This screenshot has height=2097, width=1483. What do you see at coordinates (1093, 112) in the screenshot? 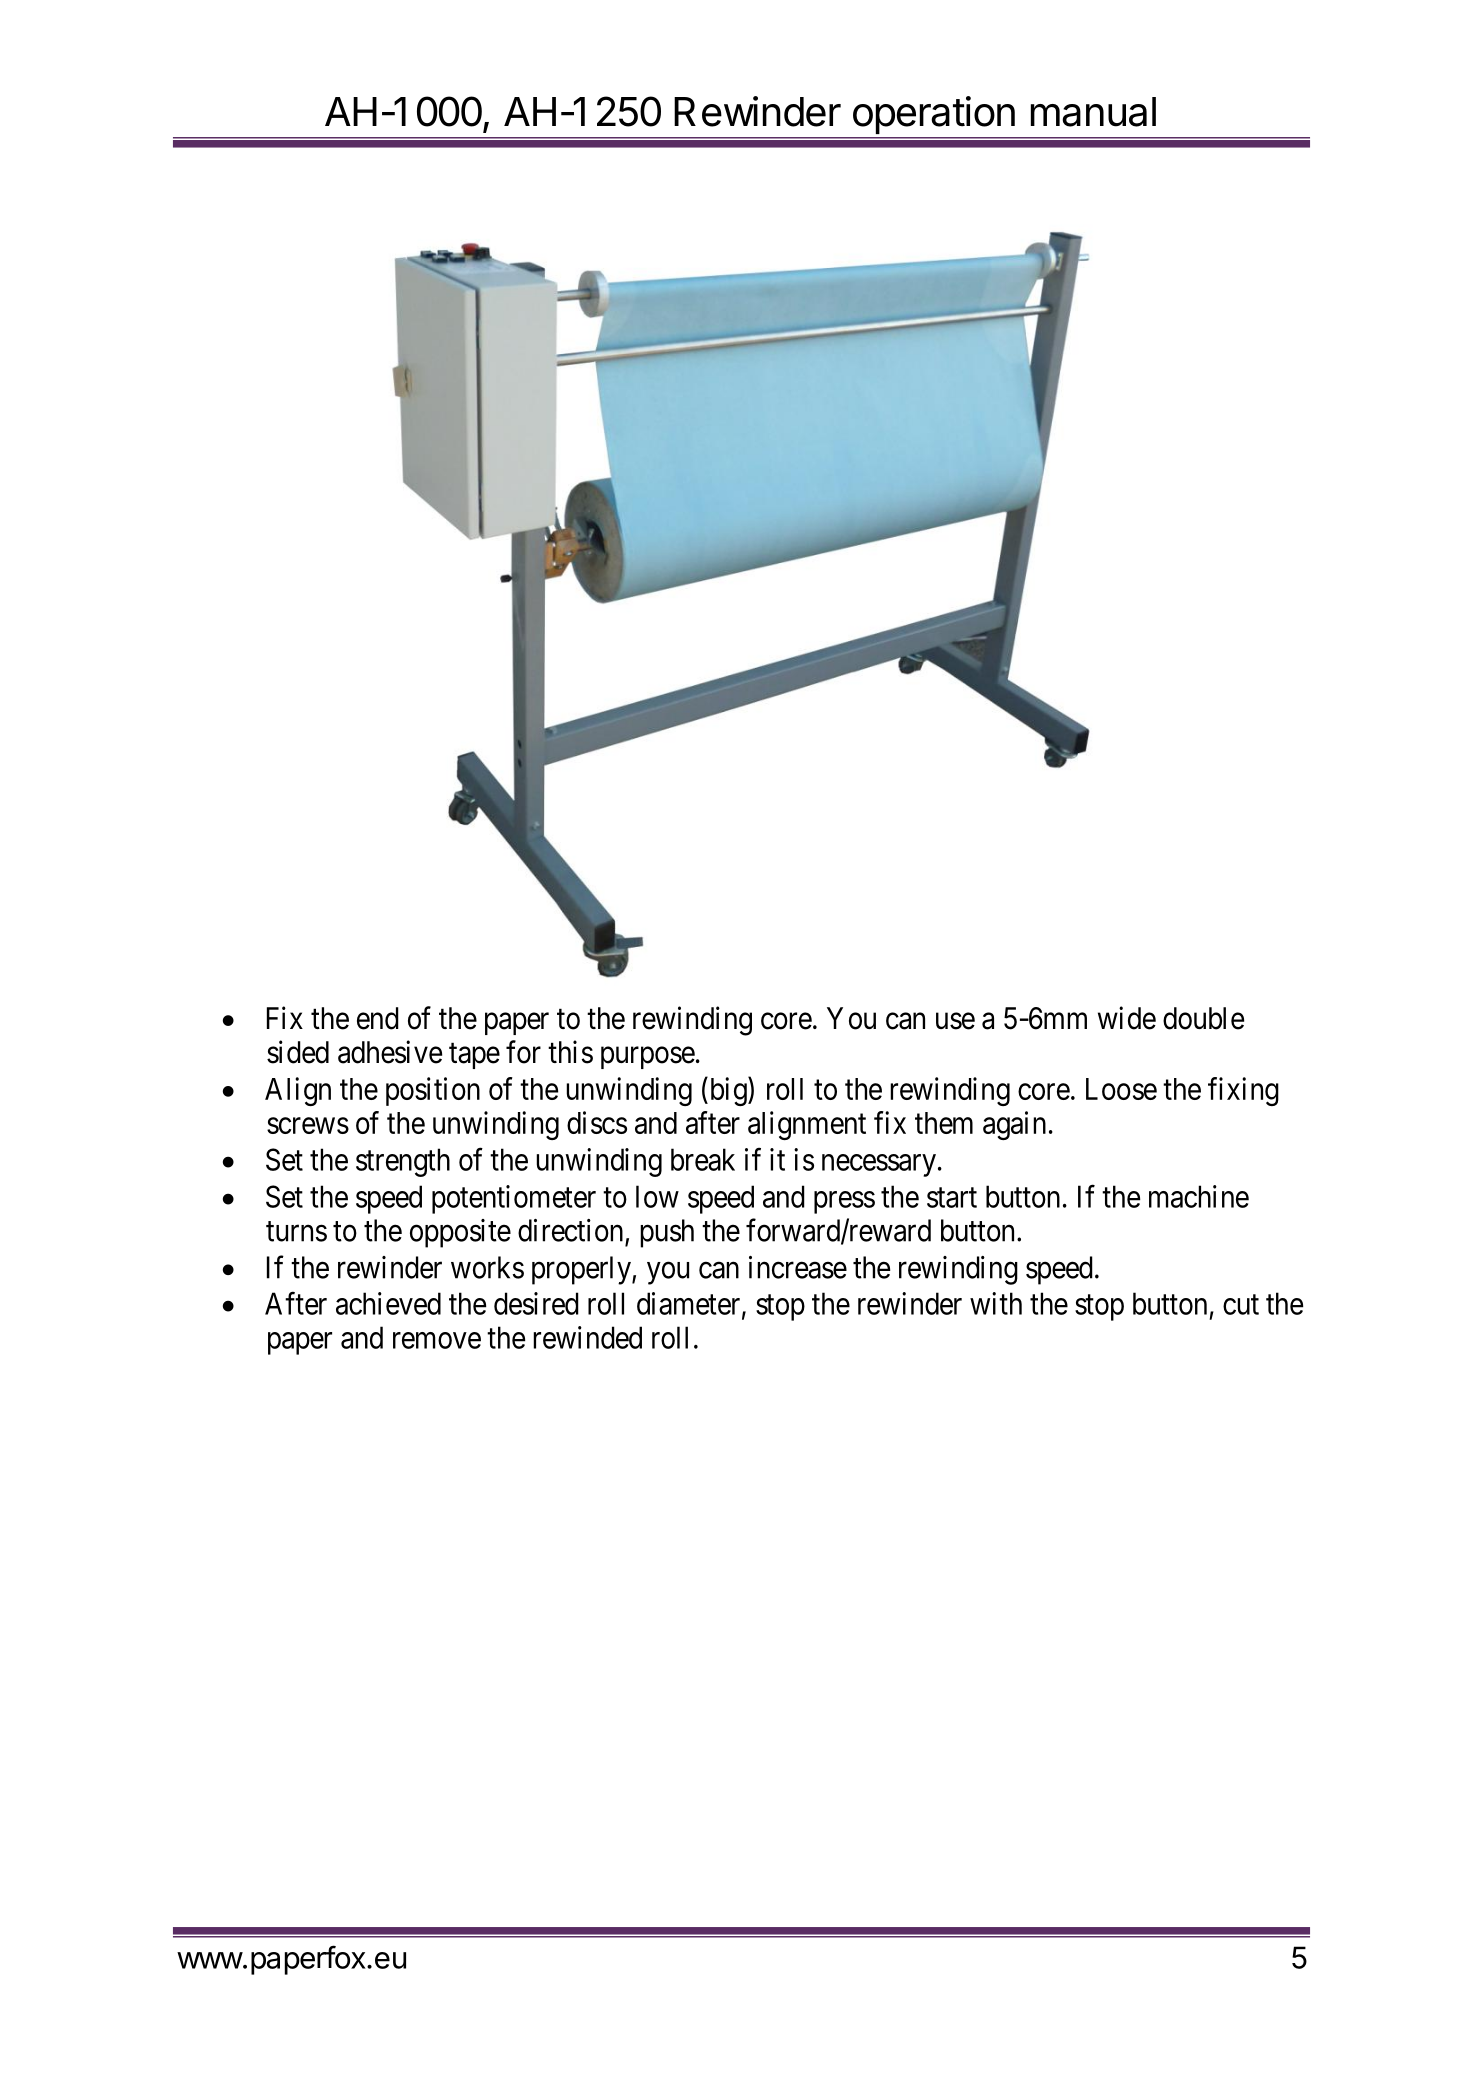
I see `manual` at bounding box center [1093, 112].
